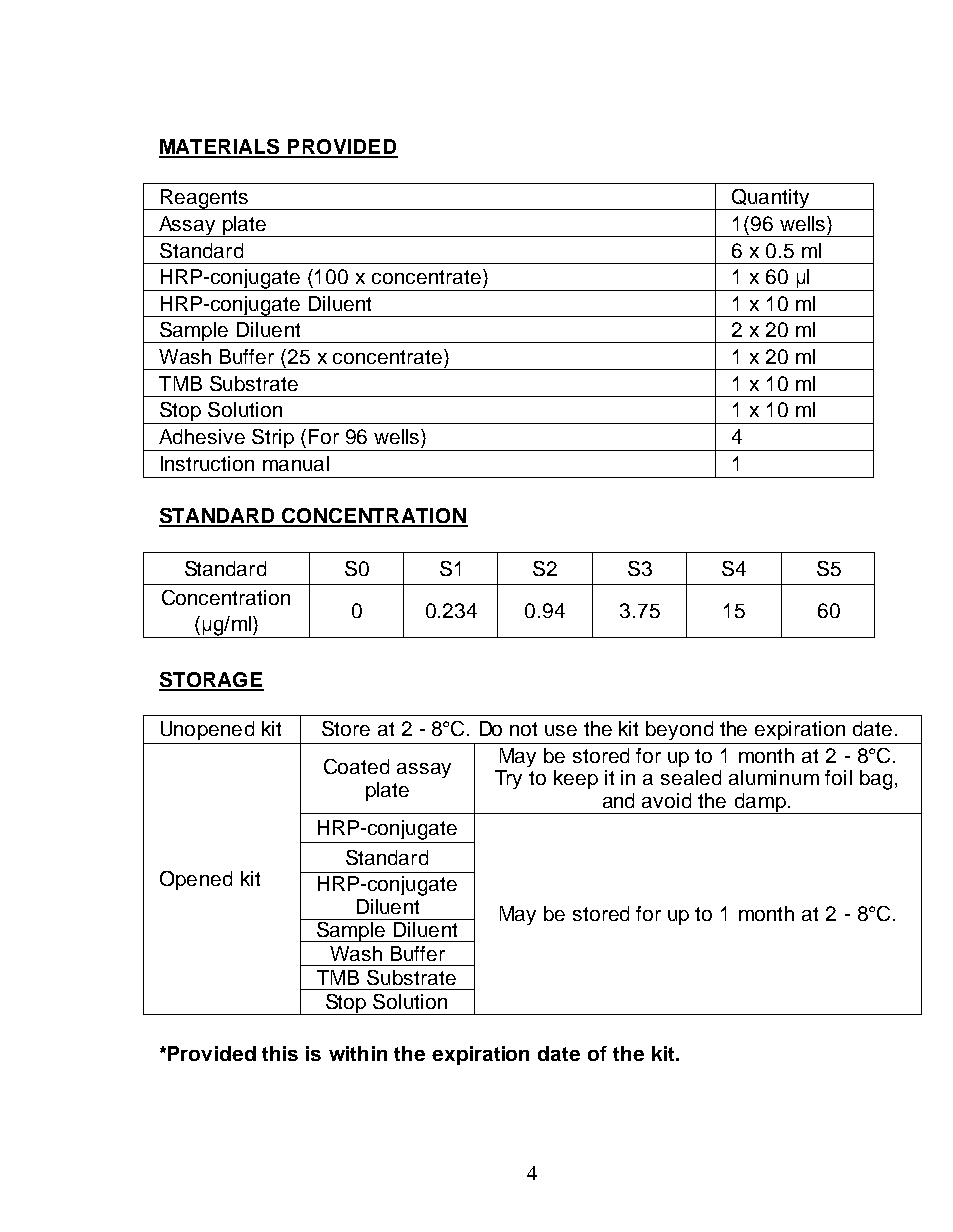  What do you see at coordinates (508, 779) in the screenshot?
I see `Try` at bounding box center [508, 779].
